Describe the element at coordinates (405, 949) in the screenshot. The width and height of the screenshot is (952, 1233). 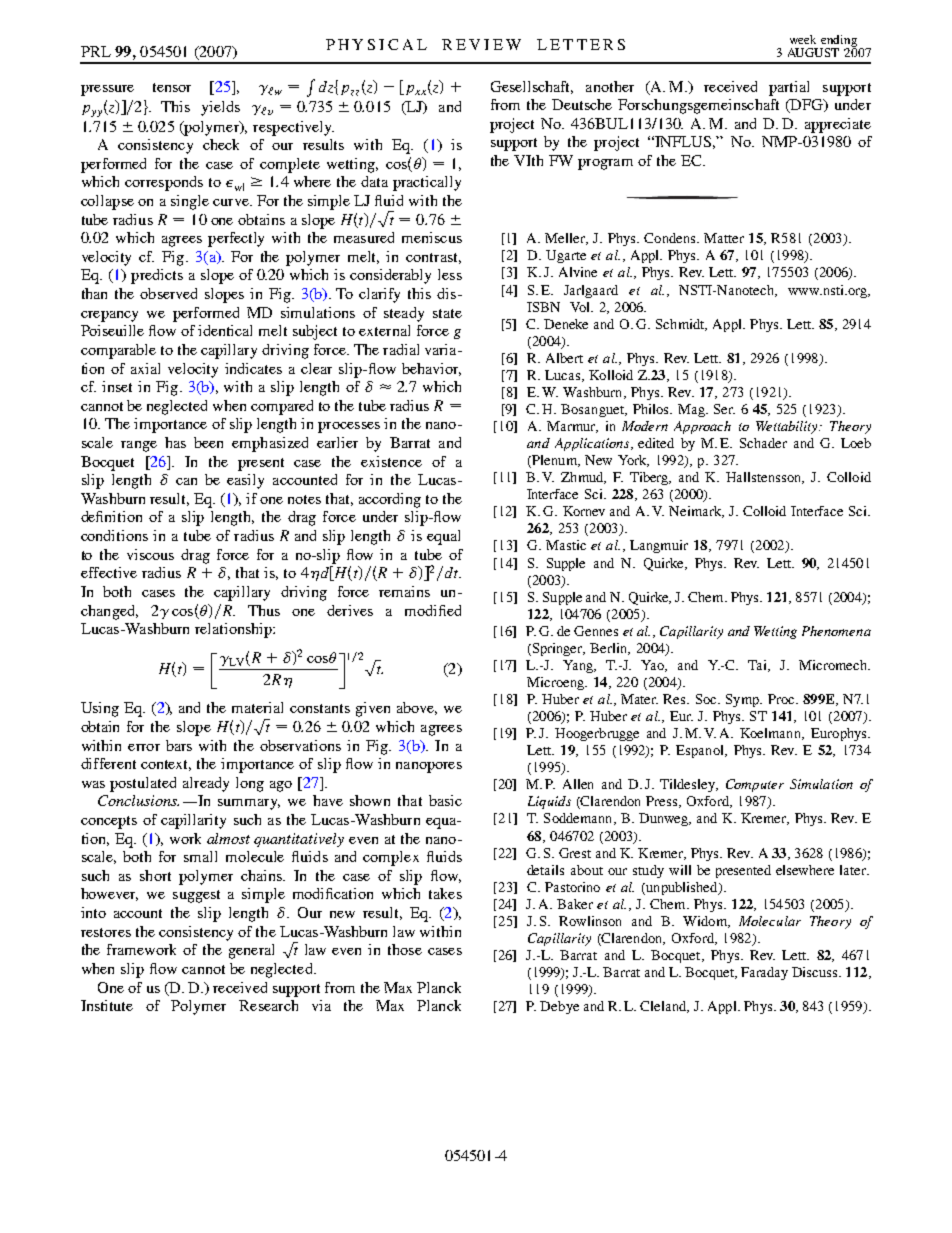
I see `those` at that location.
